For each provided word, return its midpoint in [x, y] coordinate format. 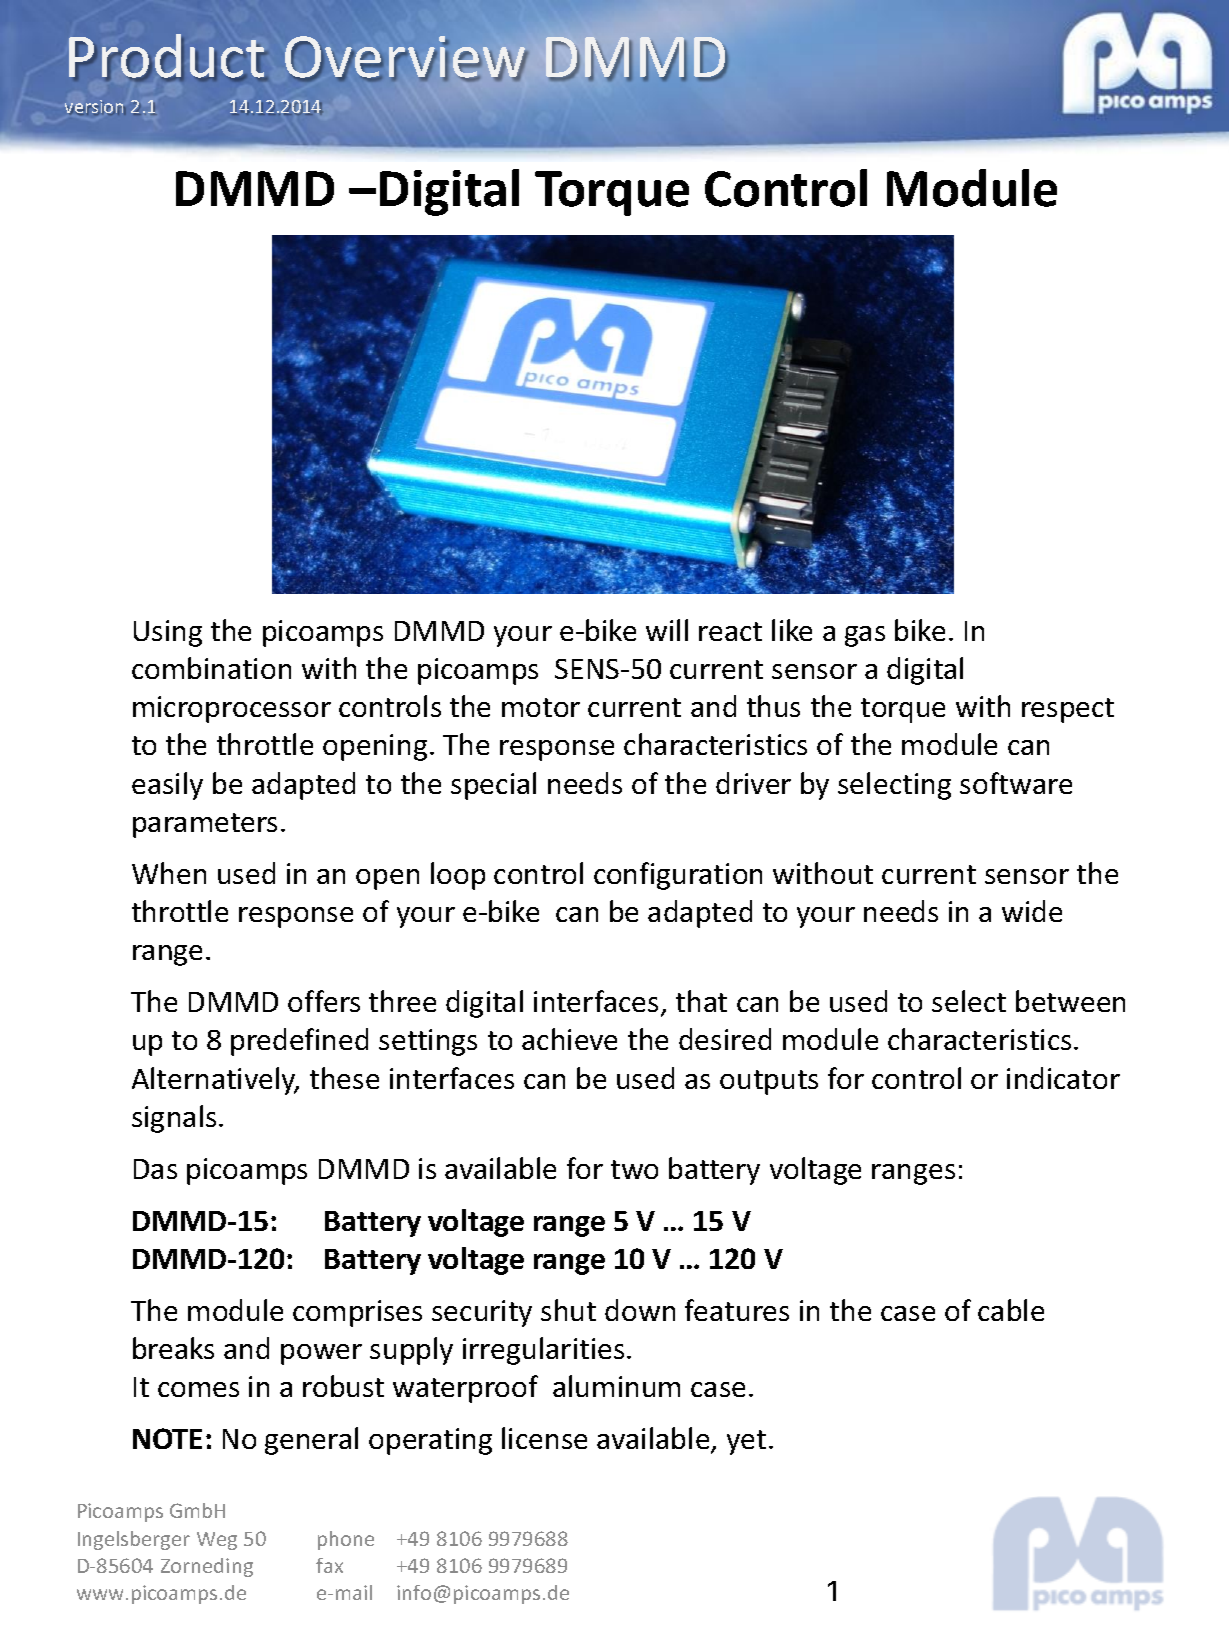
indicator [1063, 1078]
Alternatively [215, 1081]
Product [166, 57]
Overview [405, 58]
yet [746, 1442]
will [667, 630]
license [544, 1438]
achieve [569, 1039]
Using [168, 633]
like [792, 630]
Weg [217, 1541]
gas [865, 636]
